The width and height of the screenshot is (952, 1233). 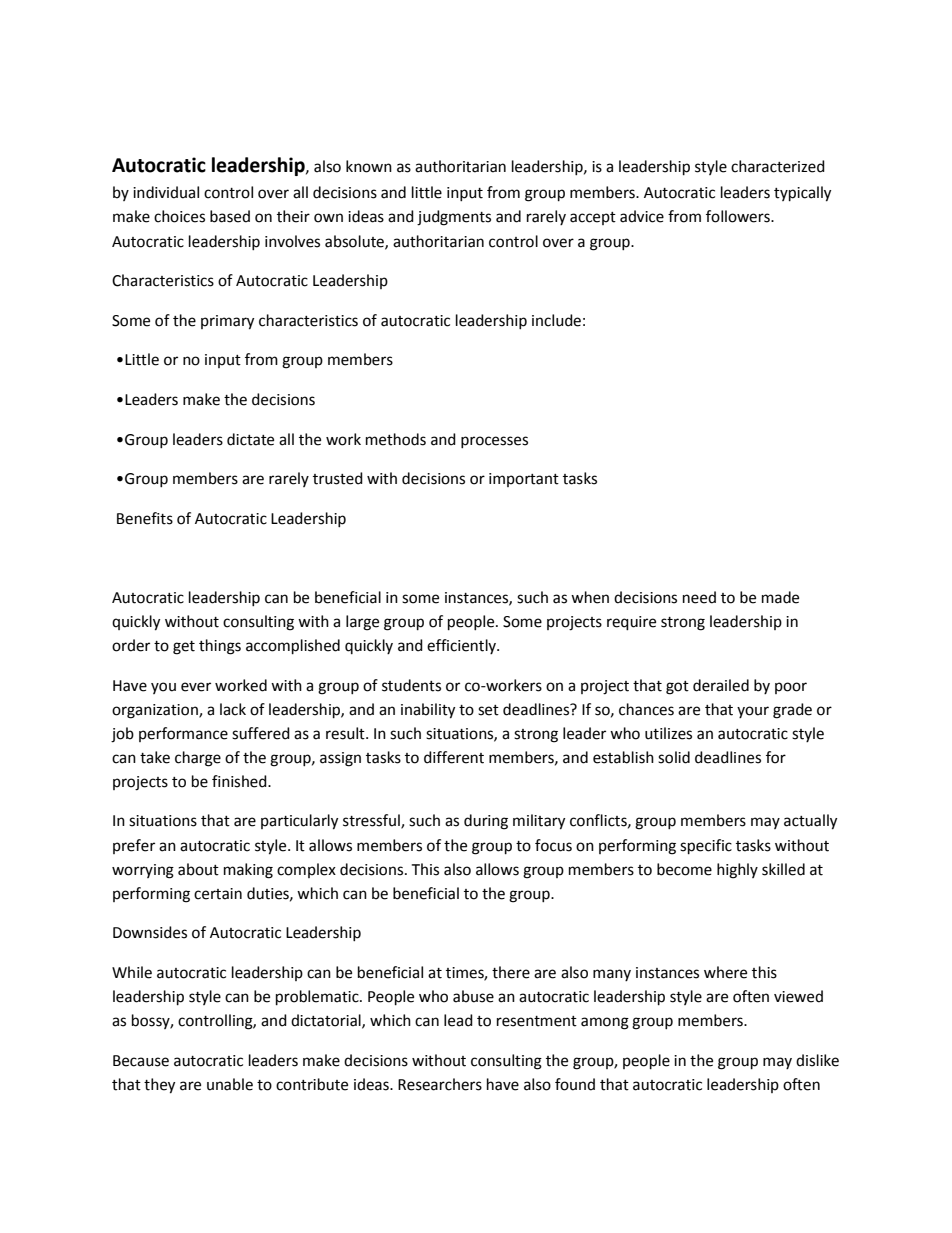 I want to click on individual, so click(x=166, y=192).
